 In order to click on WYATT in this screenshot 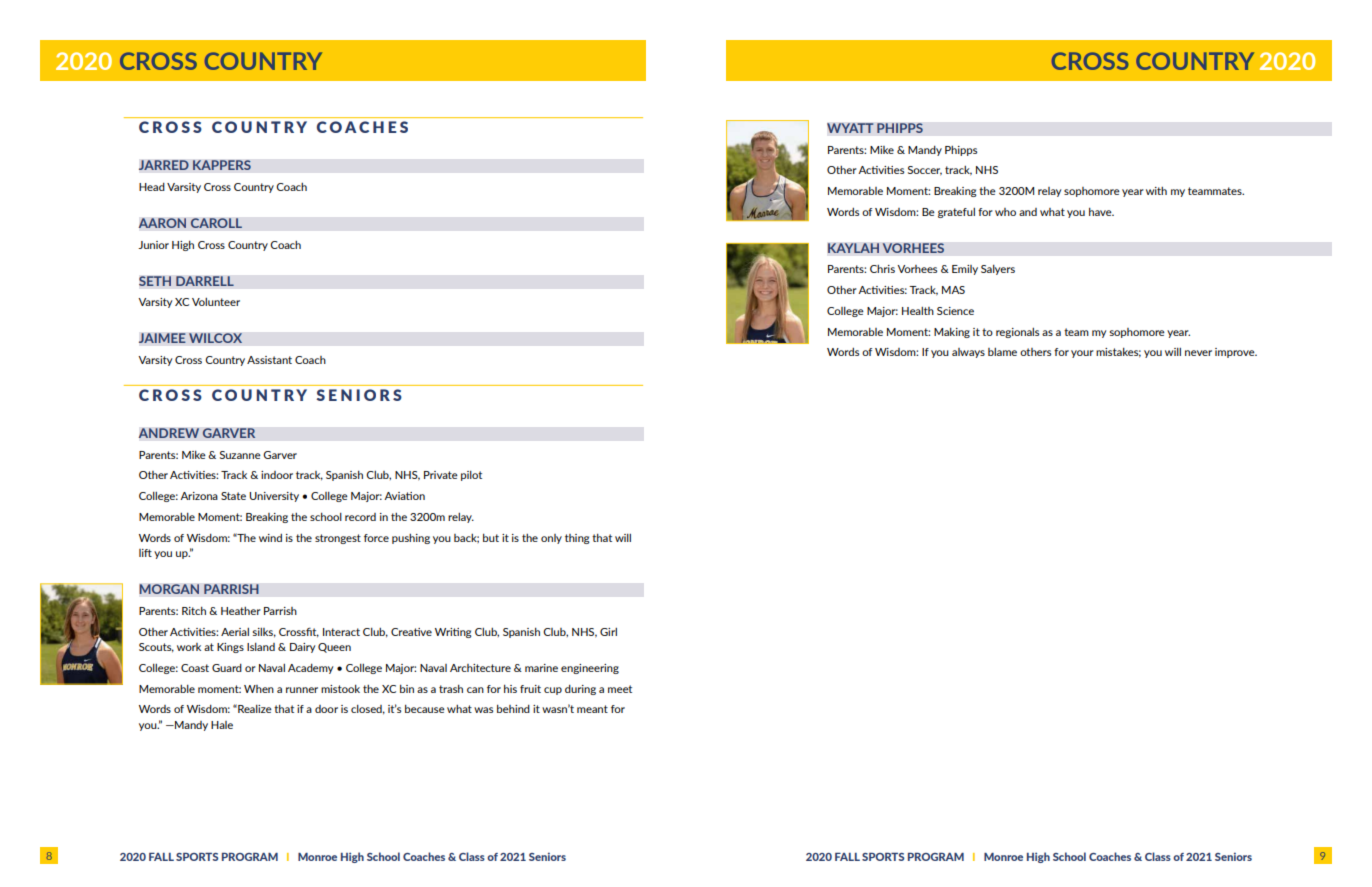, I will do `click(850, 128)`.
